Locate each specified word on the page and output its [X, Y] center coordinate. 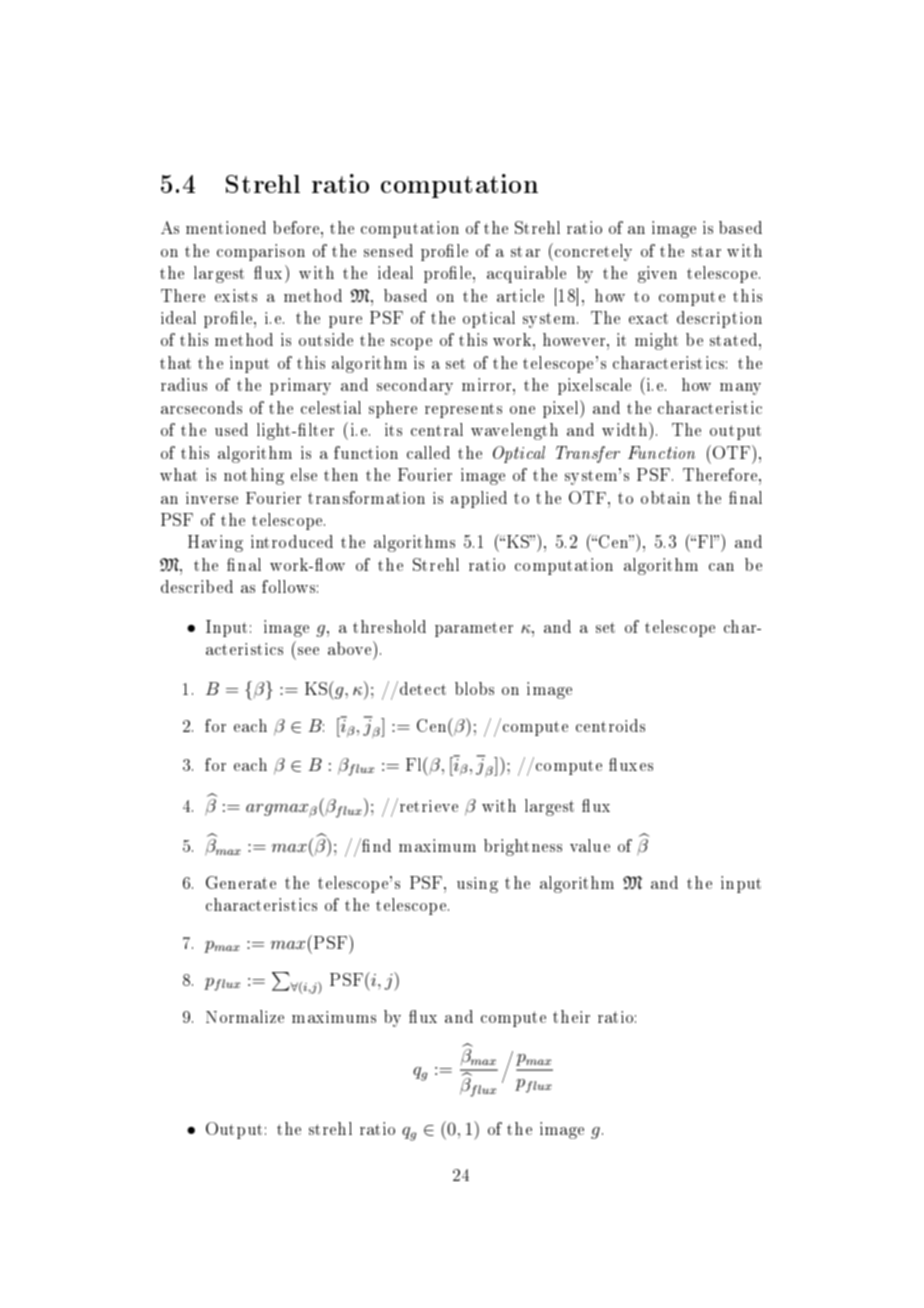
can [721, 567]
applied [479, 499]
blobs [474, 688]
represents [463, 410]
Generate [241, 882]
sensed [388, 250]
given [657, 274]
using [477, 885]
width [626, 429]
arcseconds [201, 407]
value [590, 845]
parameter [474, 629]
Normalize [245, 1016]
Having [215, 543]
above [351, 648]
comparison [261, 252]
